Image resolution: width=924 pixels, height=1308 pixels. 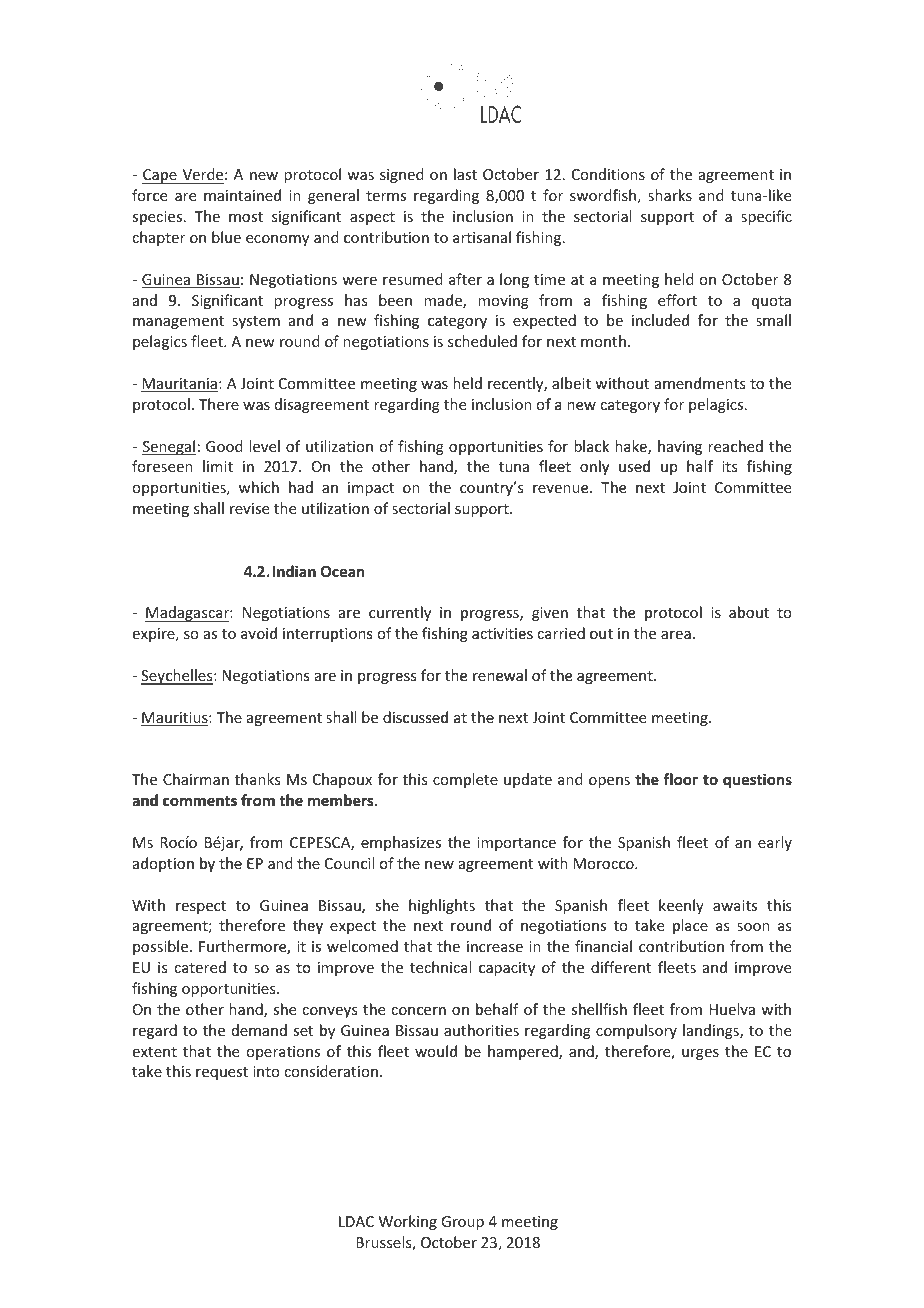 I want to click on last, so click(x=465, y=174).
